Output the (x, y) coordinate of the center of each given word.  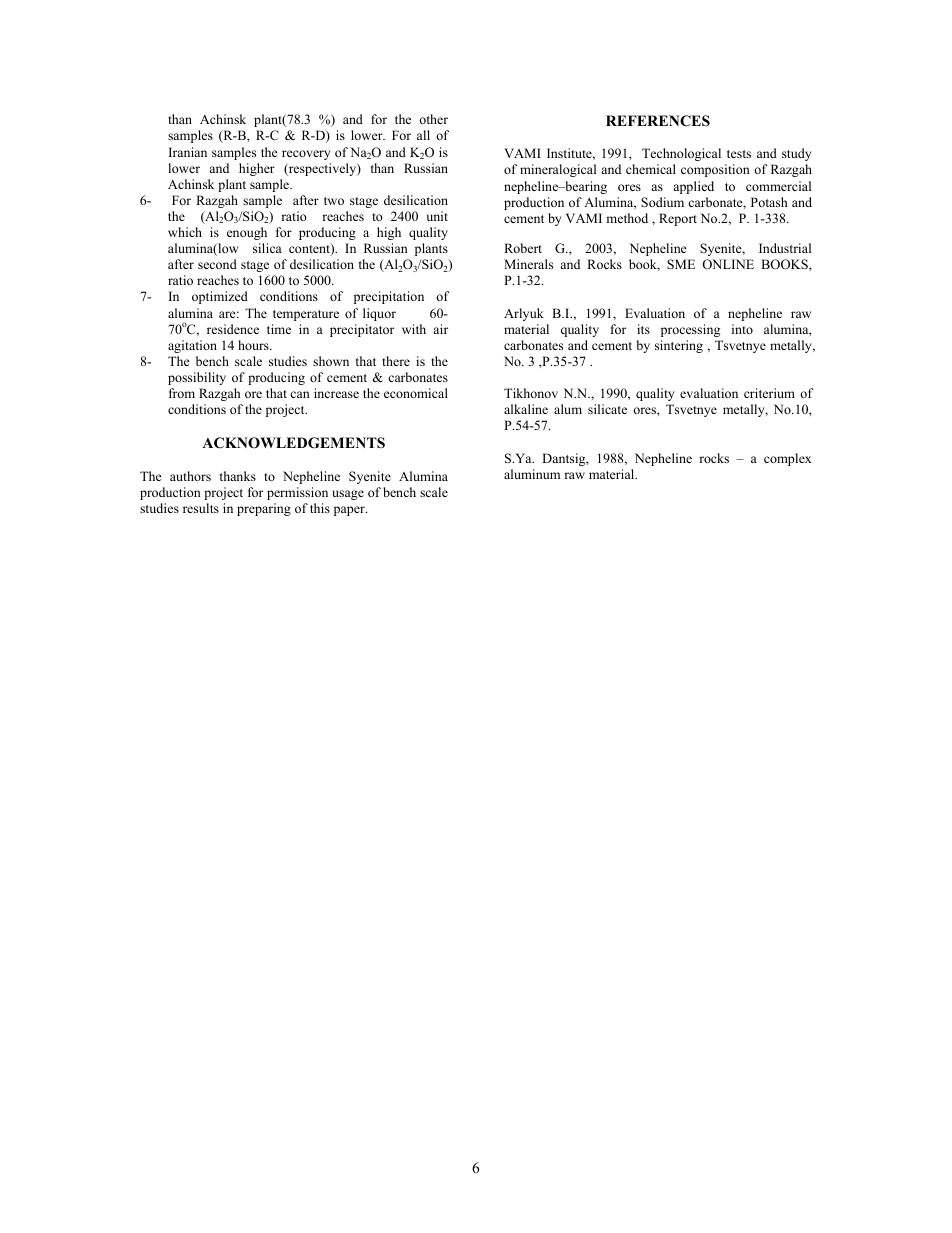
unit (437, 216)
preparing (264, 509)
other (433, 119)
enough (247, 233)
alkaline (526, 409)
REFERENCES (658, 121)
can (300, 394)
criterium (769, 393)
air (440, 329)
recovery (306, 155)
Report (678, 219)
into (742, 329)
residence (233, 329)
